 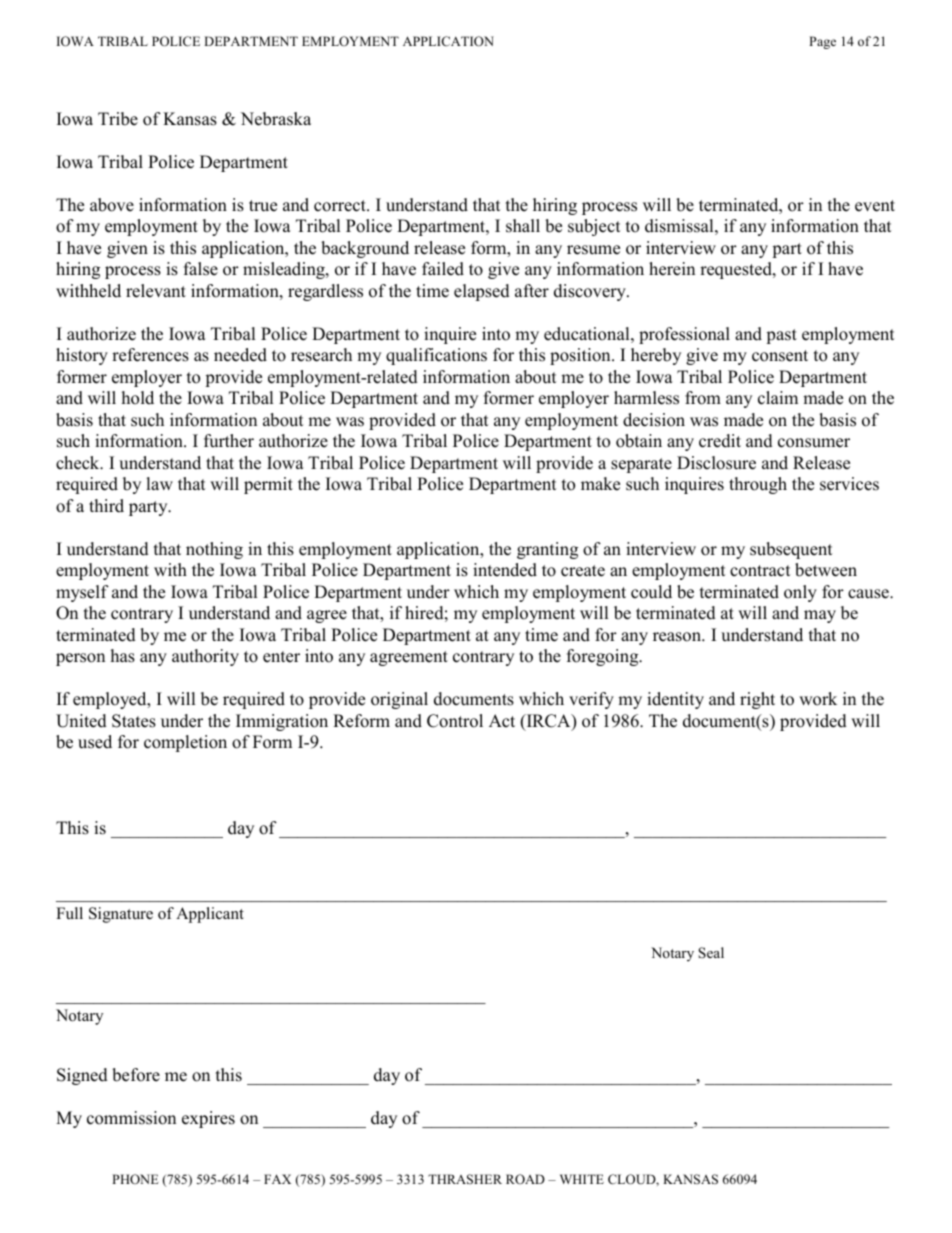 I want to click on only, so click(x=800, y=593).
